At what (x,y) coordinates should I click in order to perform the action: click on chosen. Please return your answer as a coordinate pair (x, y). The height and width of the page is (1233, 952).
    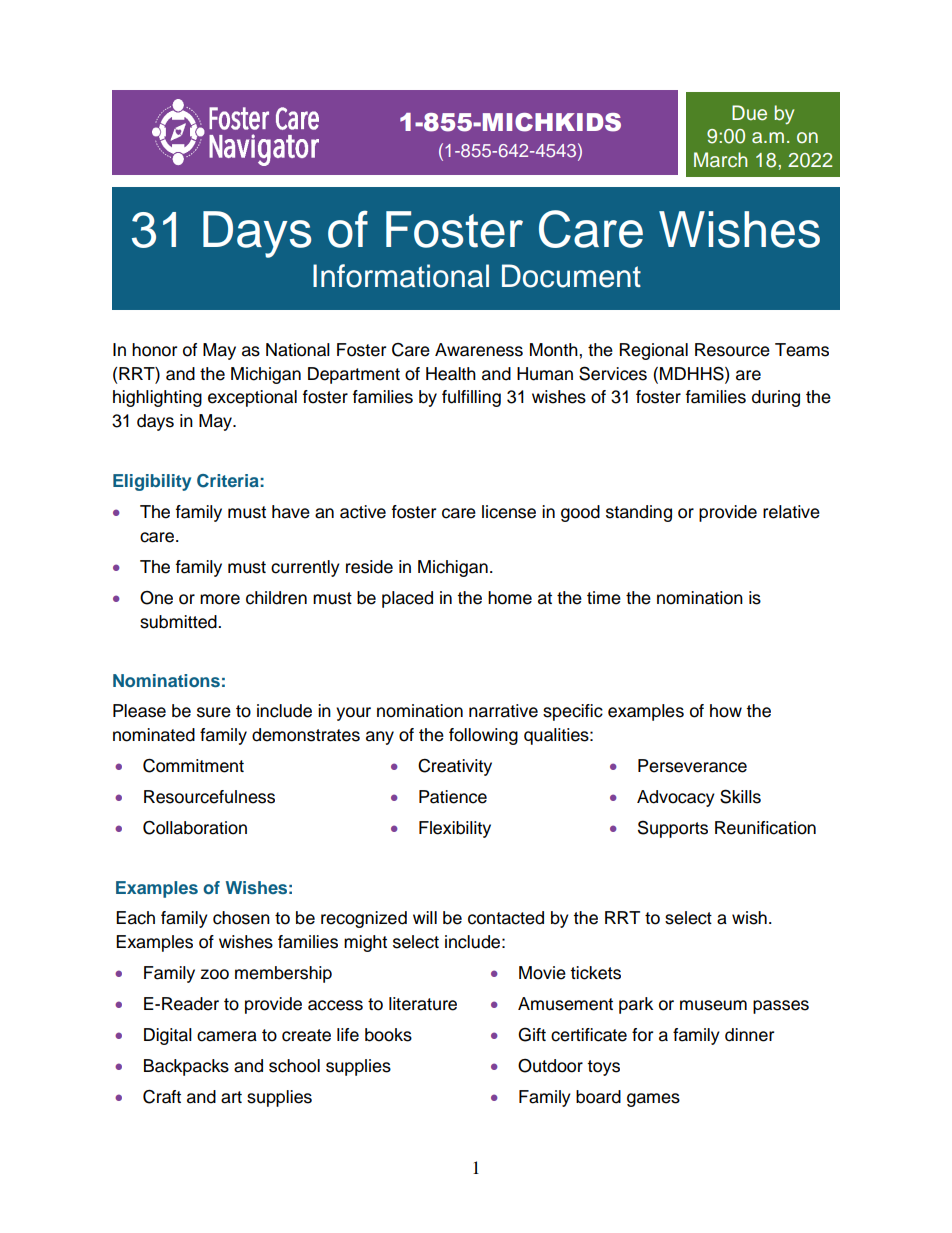
    Looking at the image, I should click on (241, 918).
